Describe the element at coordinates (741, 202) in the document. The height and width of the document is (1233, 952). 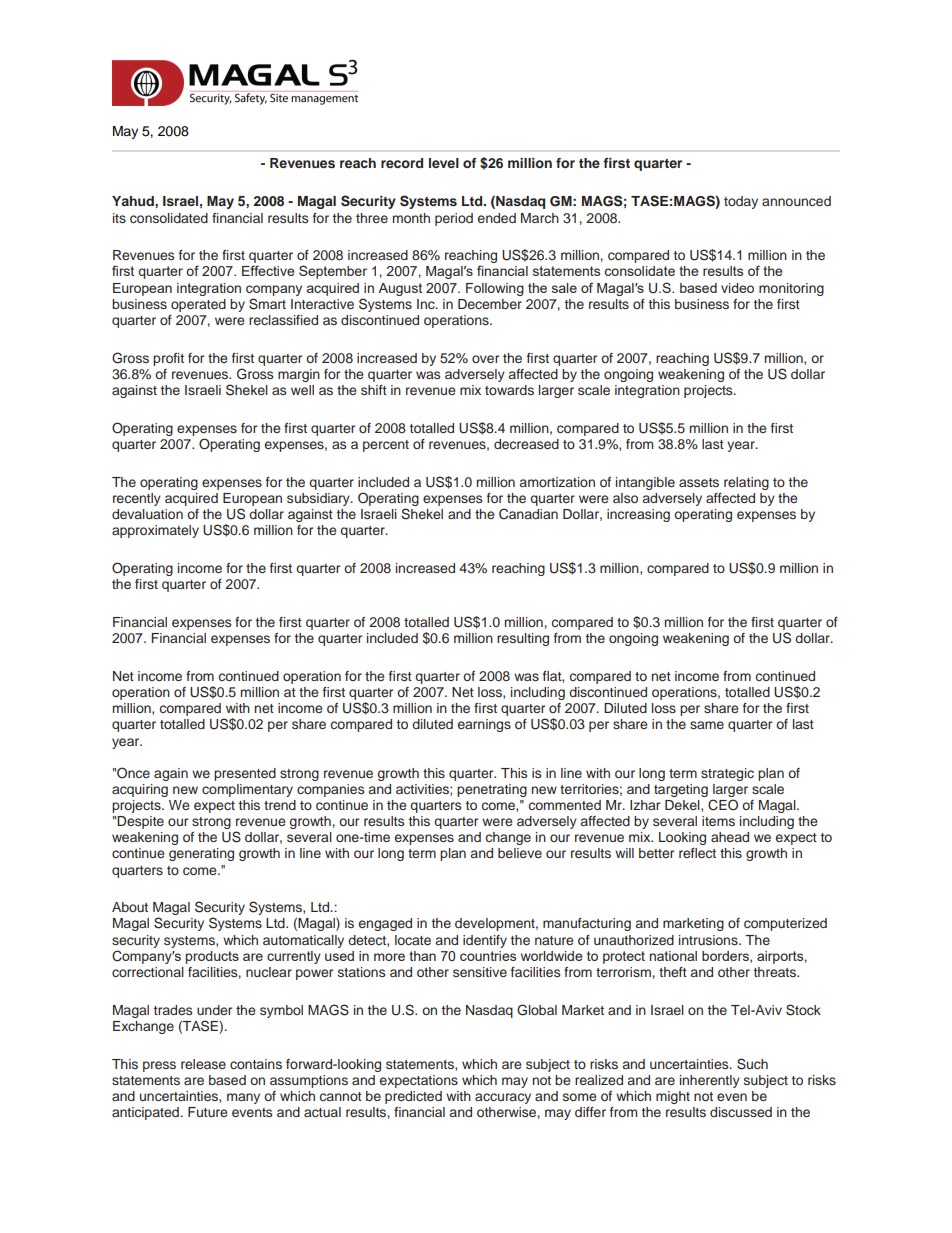
I see `today` at that location.
